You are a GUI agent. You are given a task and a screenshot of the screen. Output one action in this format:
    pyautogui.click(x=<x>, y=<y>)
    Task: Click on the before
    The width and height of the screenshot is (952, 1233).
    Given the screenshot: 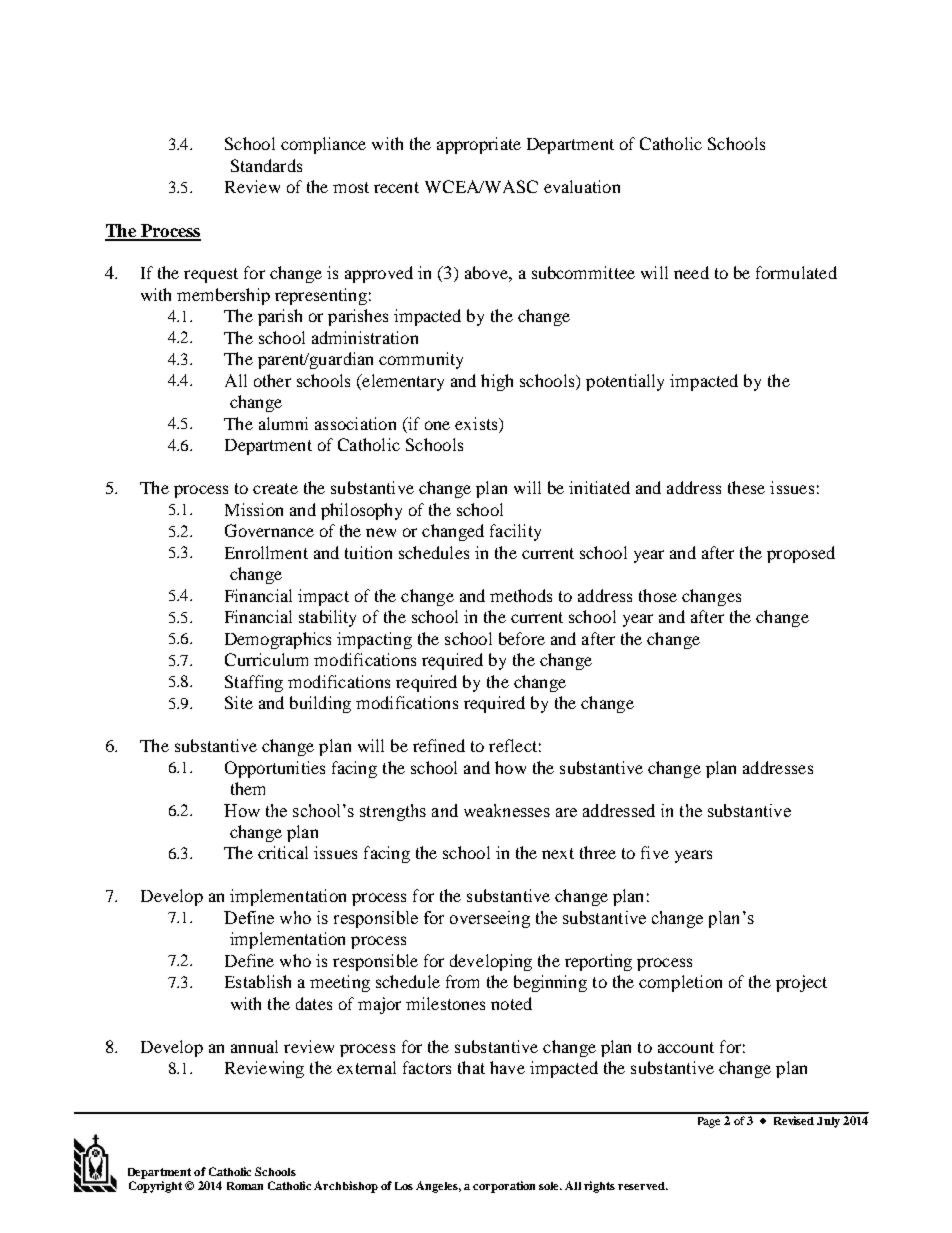 What is the action you would take?
    pyautogui.click(x=522, y=638)
